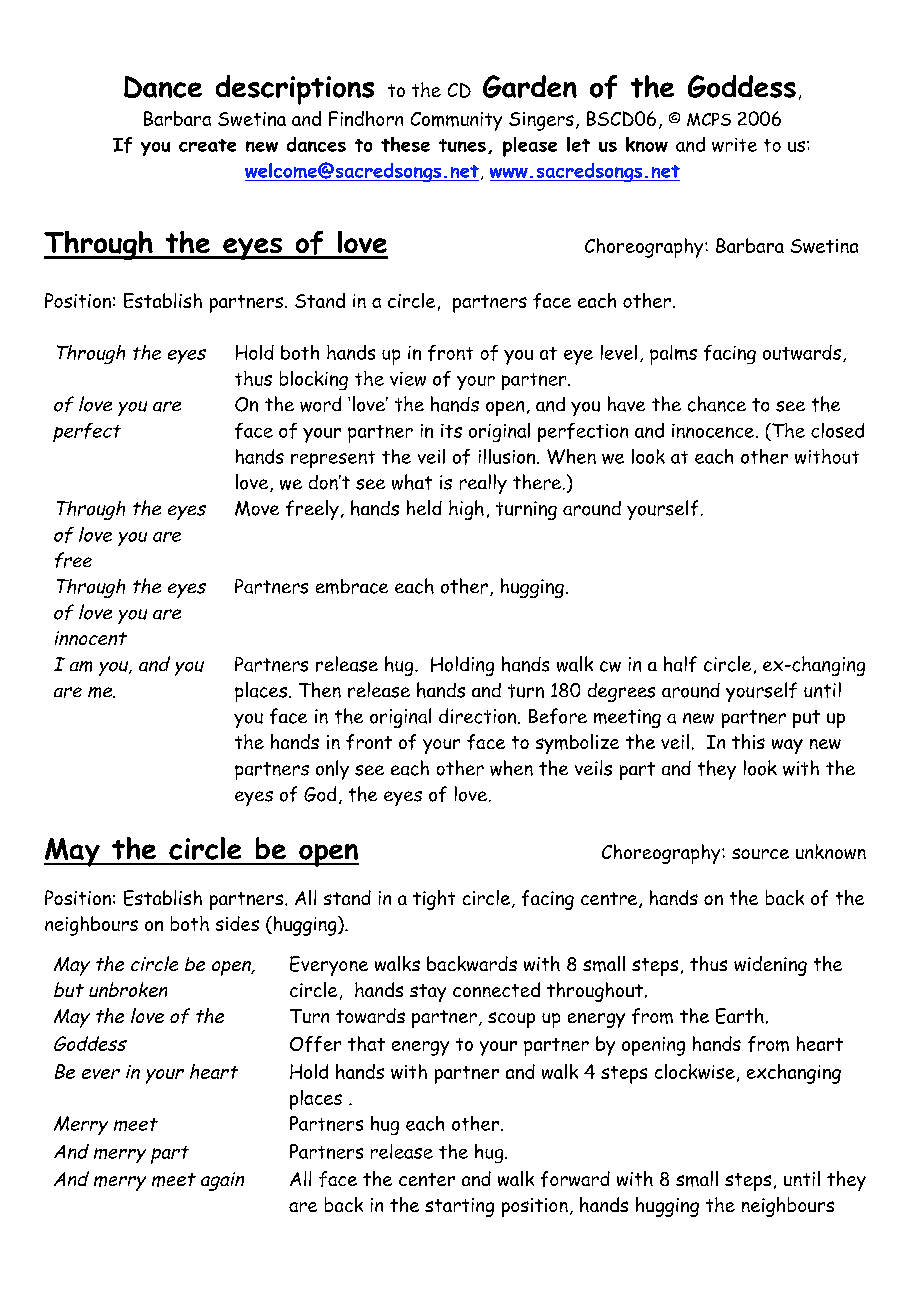  Describe the element at coordinates (575, 1179) in the screenshot. I see `forward` at that location.
